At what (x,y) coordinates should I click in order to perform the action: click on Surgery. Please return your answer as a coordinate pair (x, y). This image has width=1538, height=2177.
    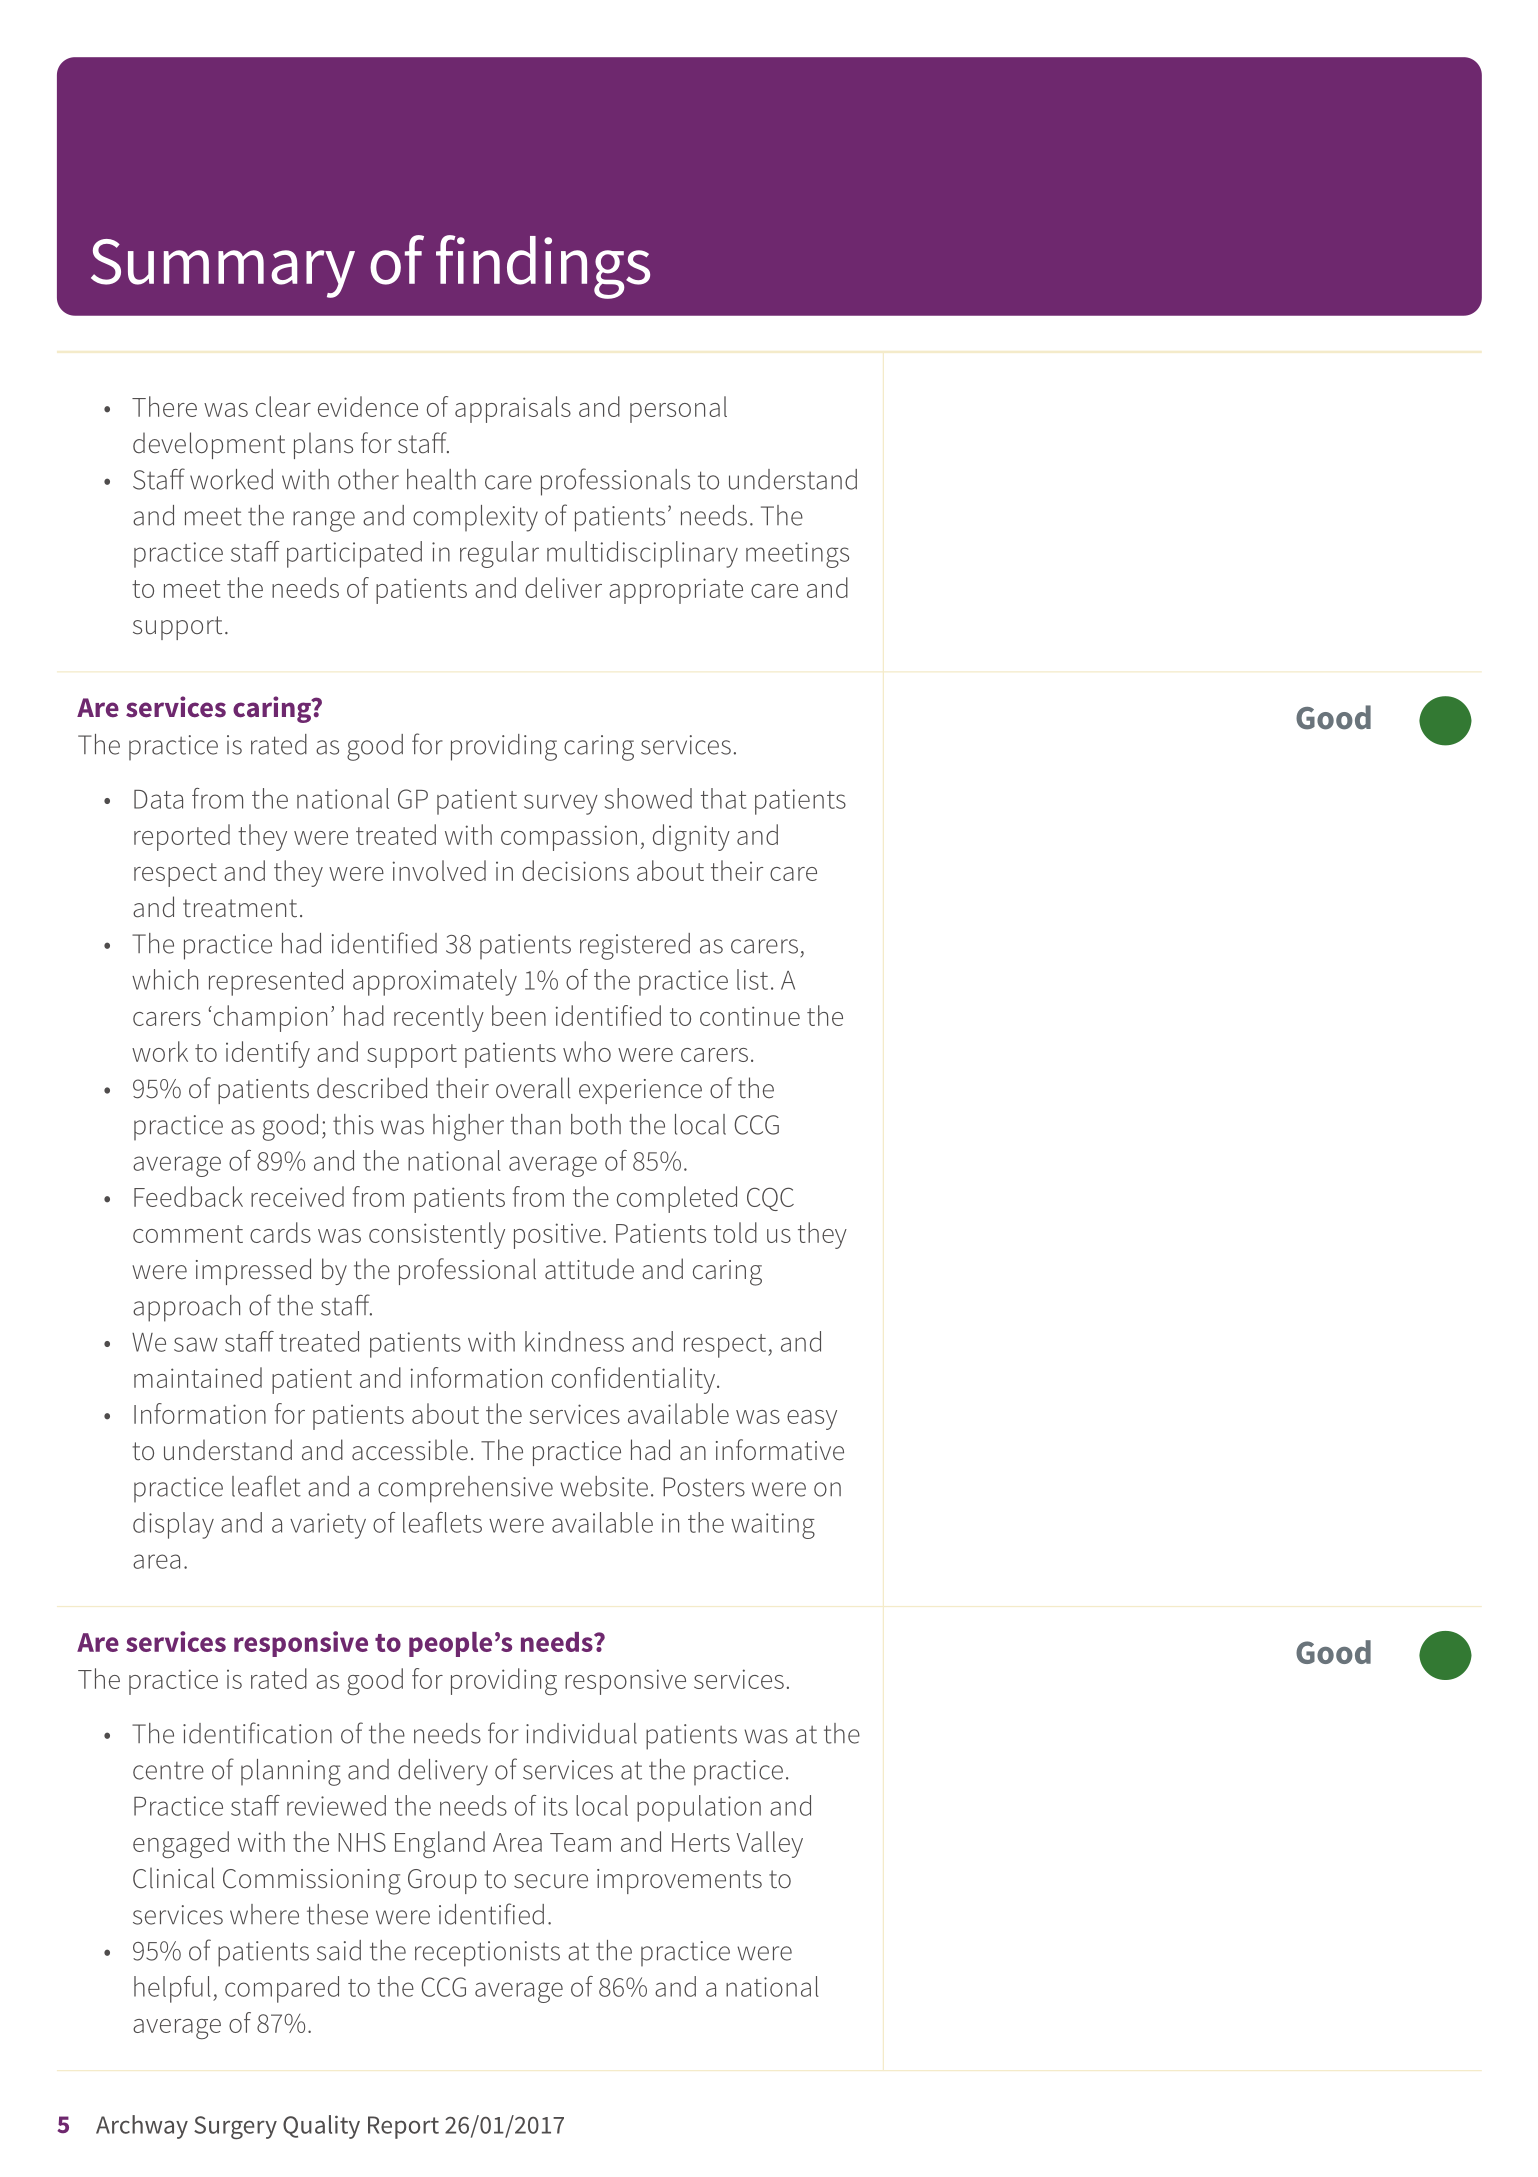
    Looking at the image, I should click on (235, 2127).
